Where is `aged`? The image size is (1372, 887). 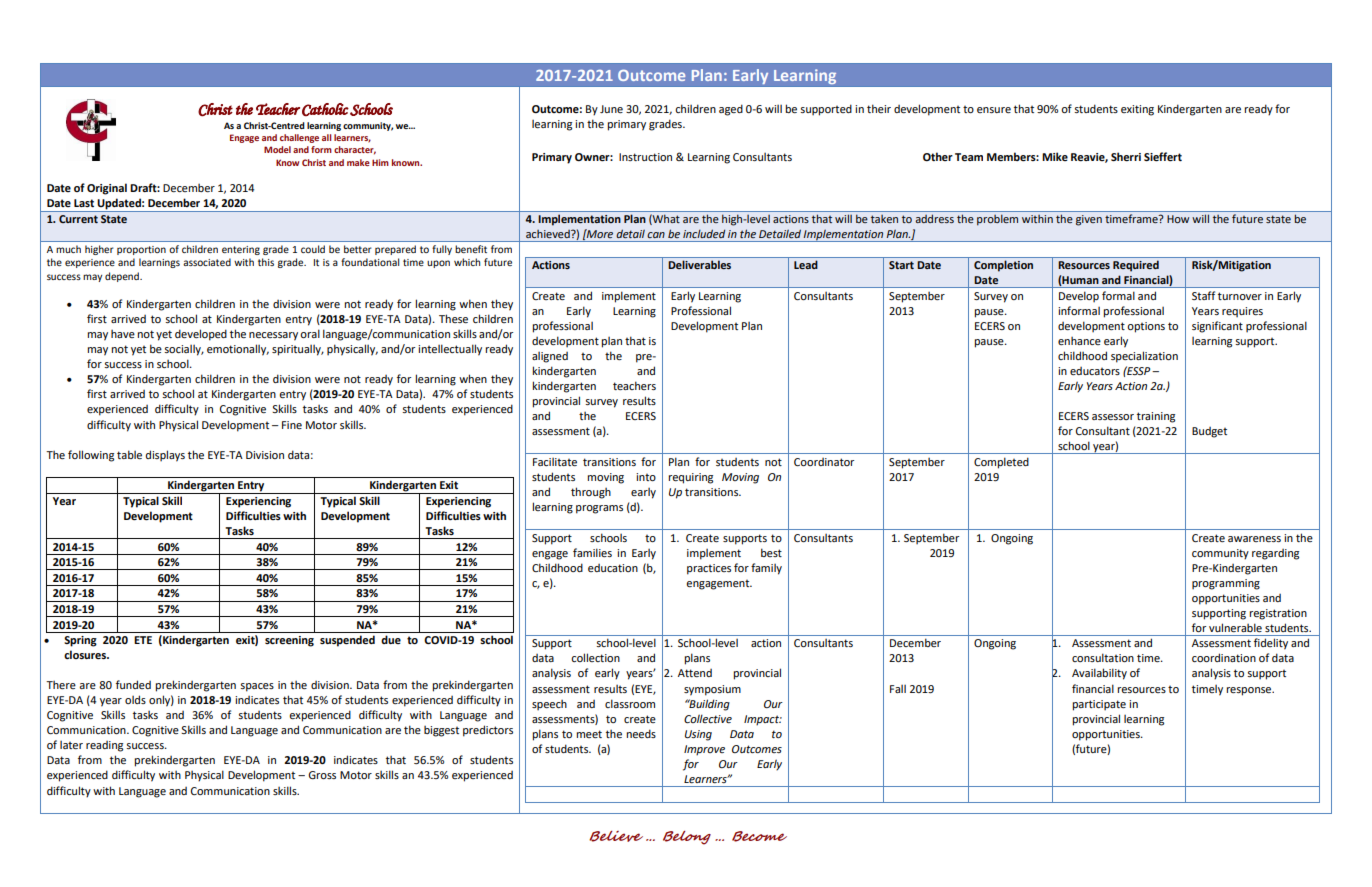 aged is located at coordinates (731, 110).
